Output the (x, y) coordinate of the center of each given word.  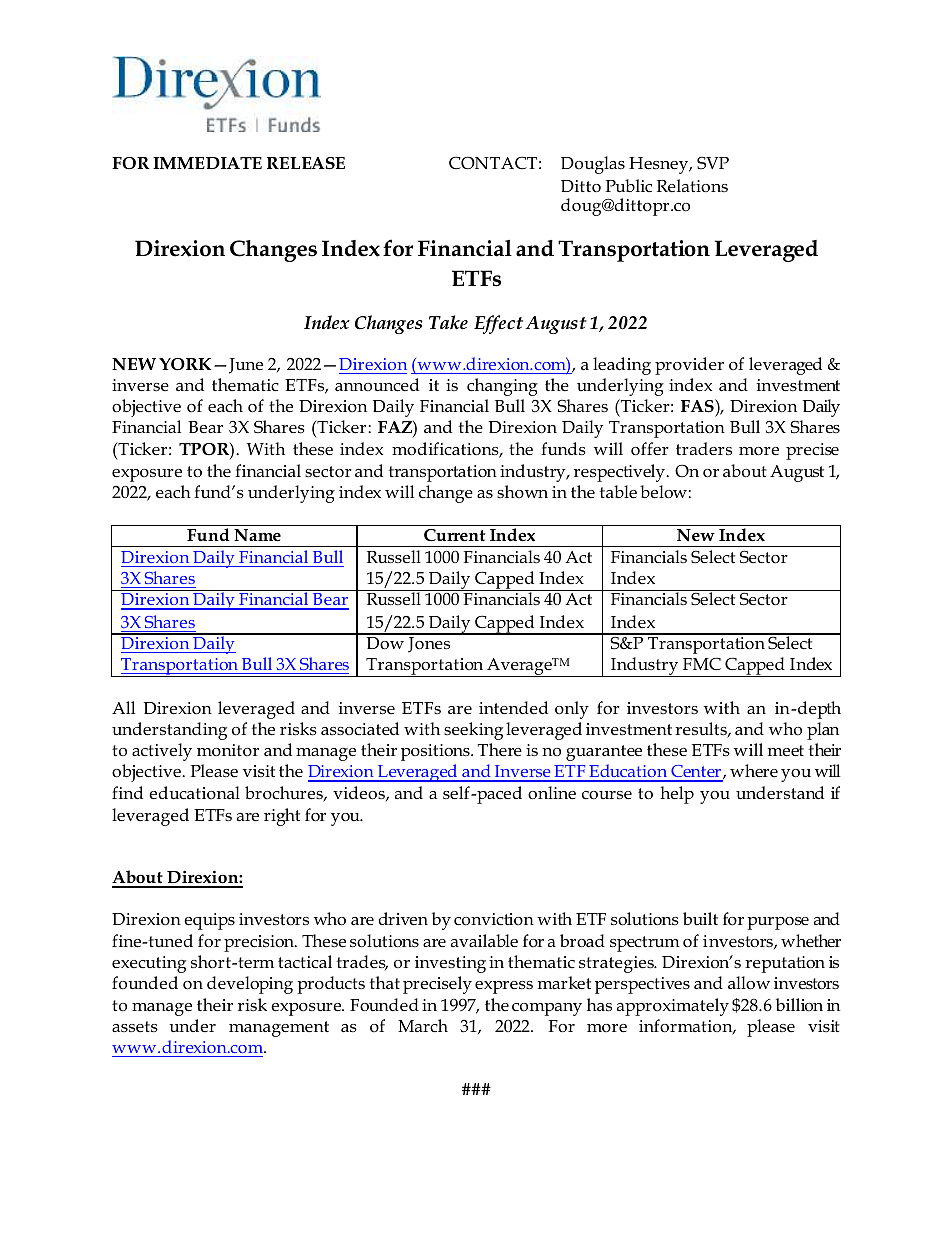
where (754, 770)
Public (629, 186)
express (504, 987)
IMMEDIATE (207, 163)
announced (377, 385)
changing (502, 387)
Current (454, 535)
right (282, 817)
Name (257, 535)
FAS (698, 406)
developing (250, 985)
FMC (702, 663)
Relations (692, 186)
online (552, 793)
